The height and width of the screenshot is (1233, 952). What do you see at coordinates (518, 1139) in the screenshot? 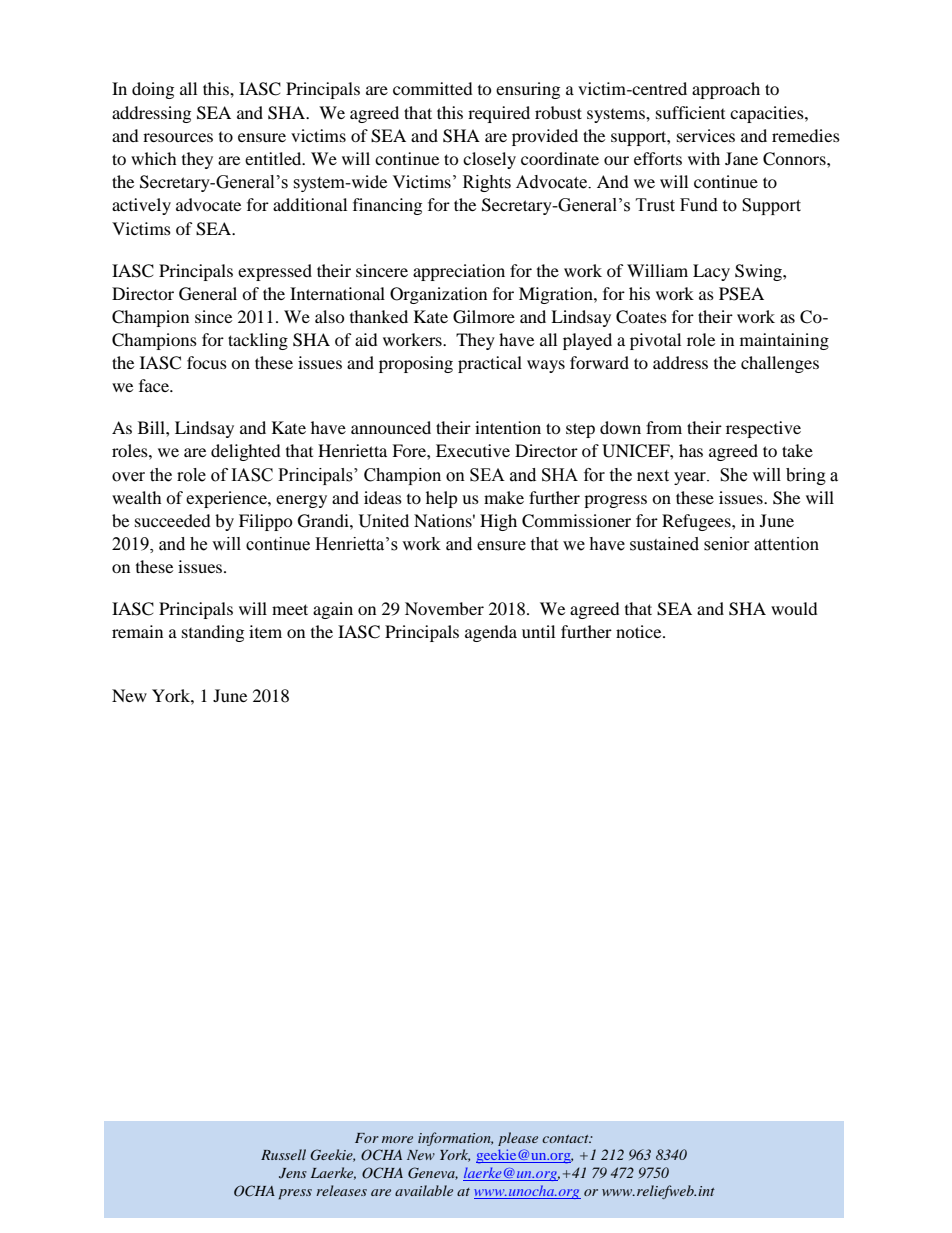
I see `please` at bounding box center [518, 1139].
